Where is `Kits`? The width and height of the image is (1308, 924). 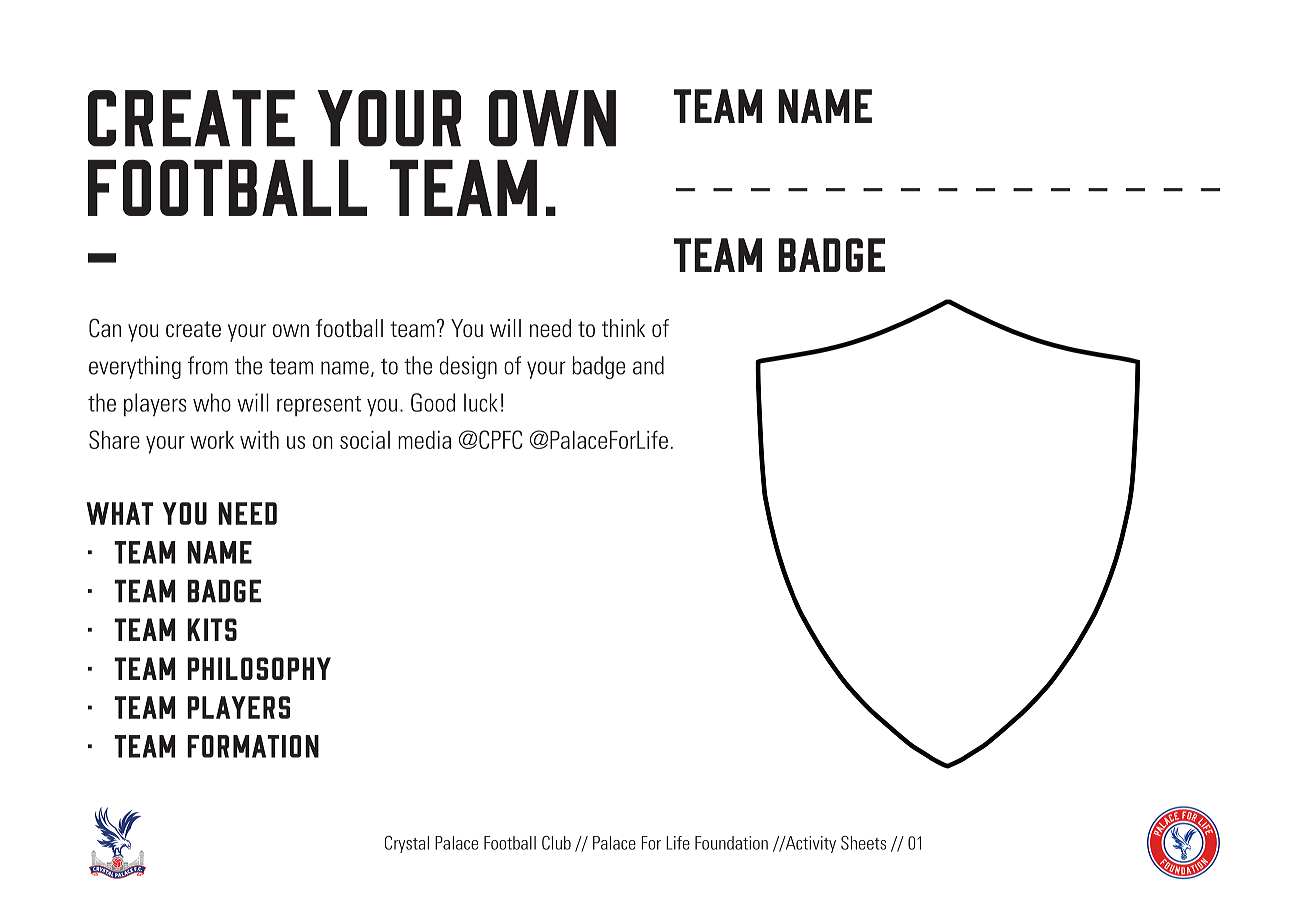
Kits is located at coordinates (212, 629).
